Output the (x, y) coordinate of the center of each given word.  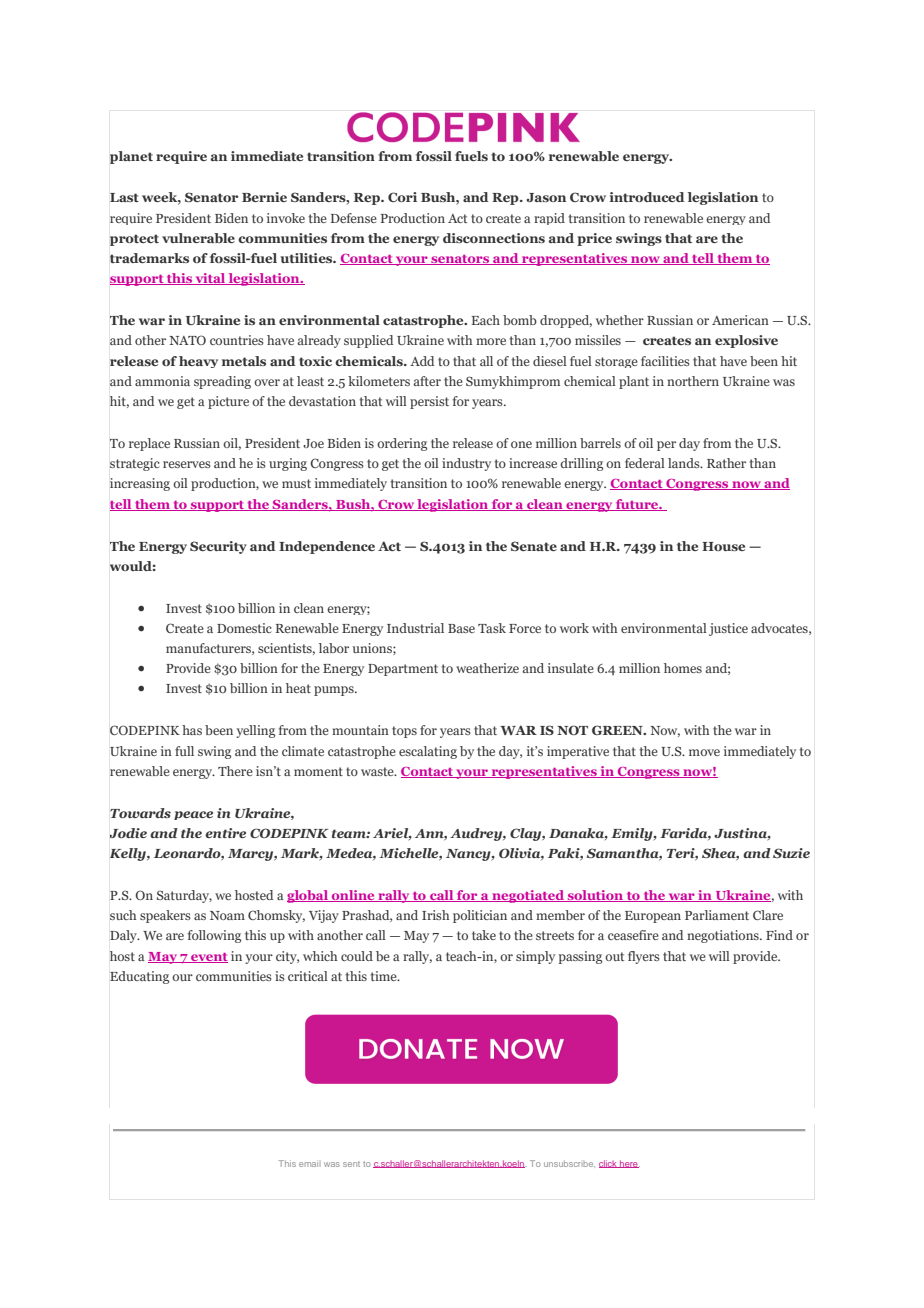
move (704, 752)
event (208, 958)
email (310, 1164)
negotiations (724, 936)
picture (228, 402)
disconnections (494, 238)
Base (461, 628)
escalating (428, 752)
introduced (647, 197)
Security (218, 547)
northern (693, 381)
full (184, 751)
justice (728, 629)
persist (429, 402)
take (484, 935)
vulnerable (198, 238)
